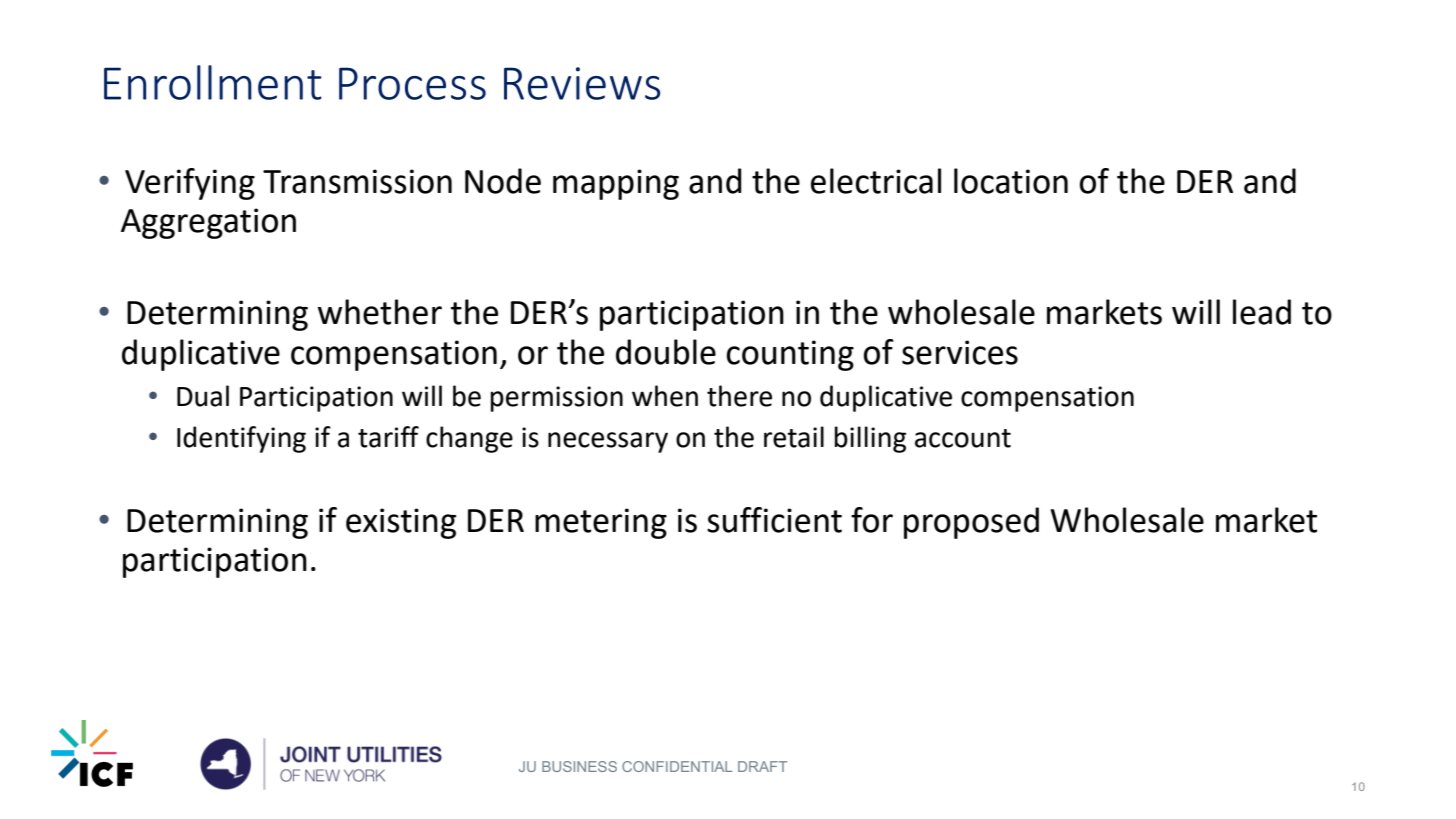  Describe the element at coordinates (412, 83) in the page. I see `Process` at that location.
